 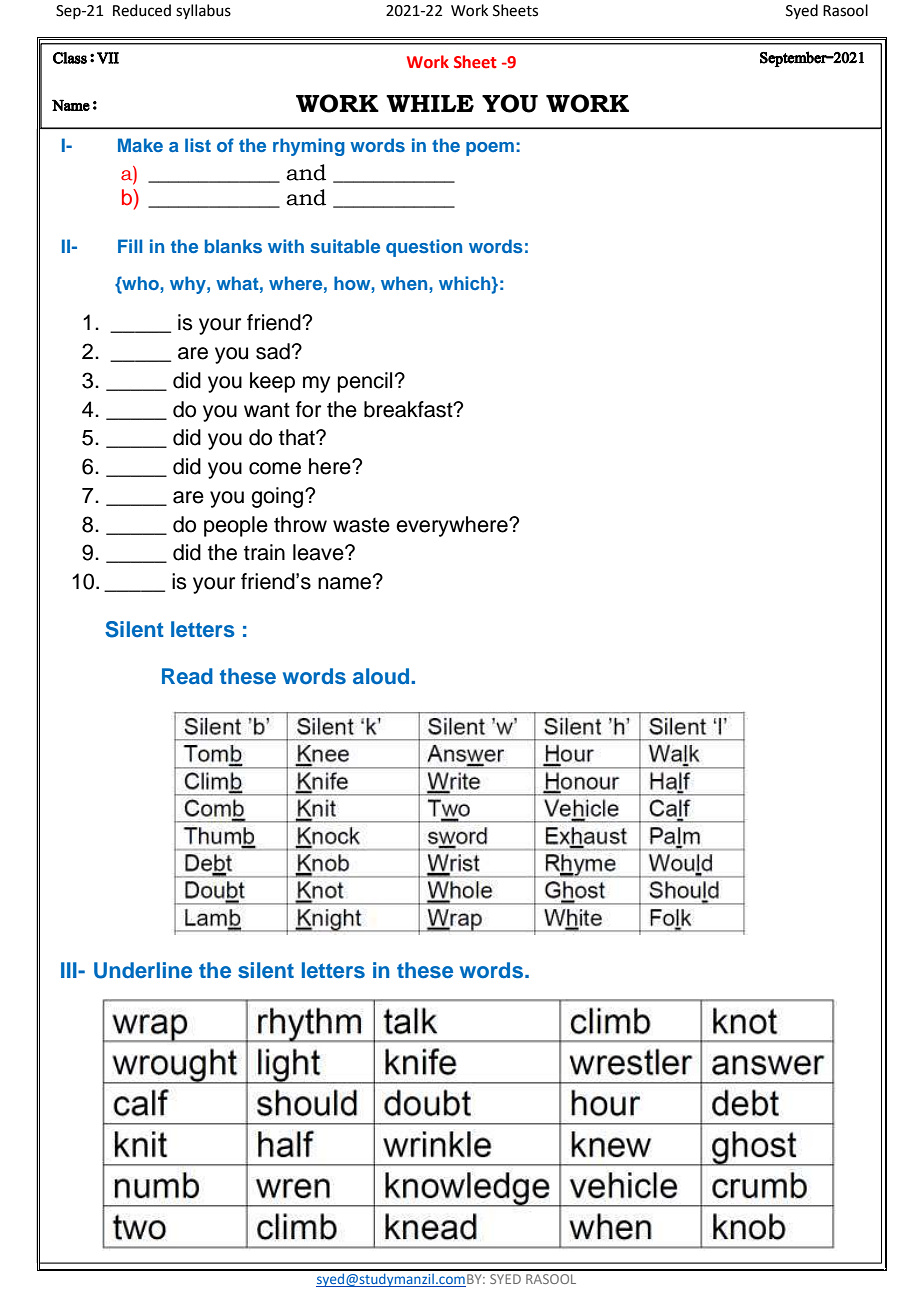 What do you see at coordinates (319, 552) in the page?
I see `leave` at bounding box center [319, 552].
